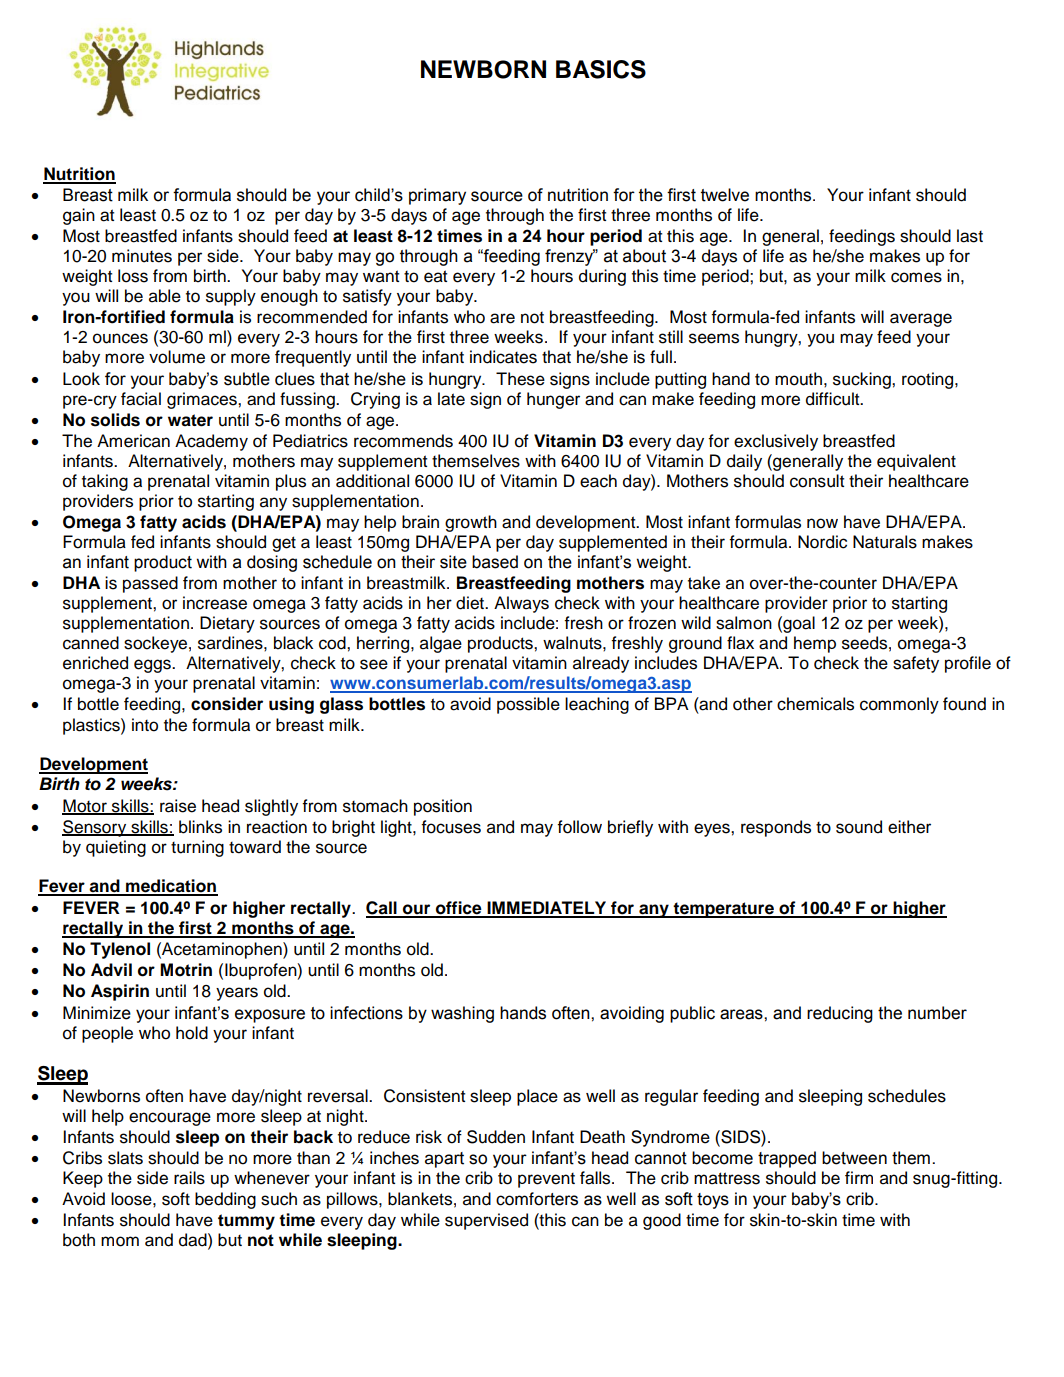 This image has height=1377, width=1064. What do you see at coordinates (520, 379) in the image?
I see `These` at bounding box center [520, 379].
